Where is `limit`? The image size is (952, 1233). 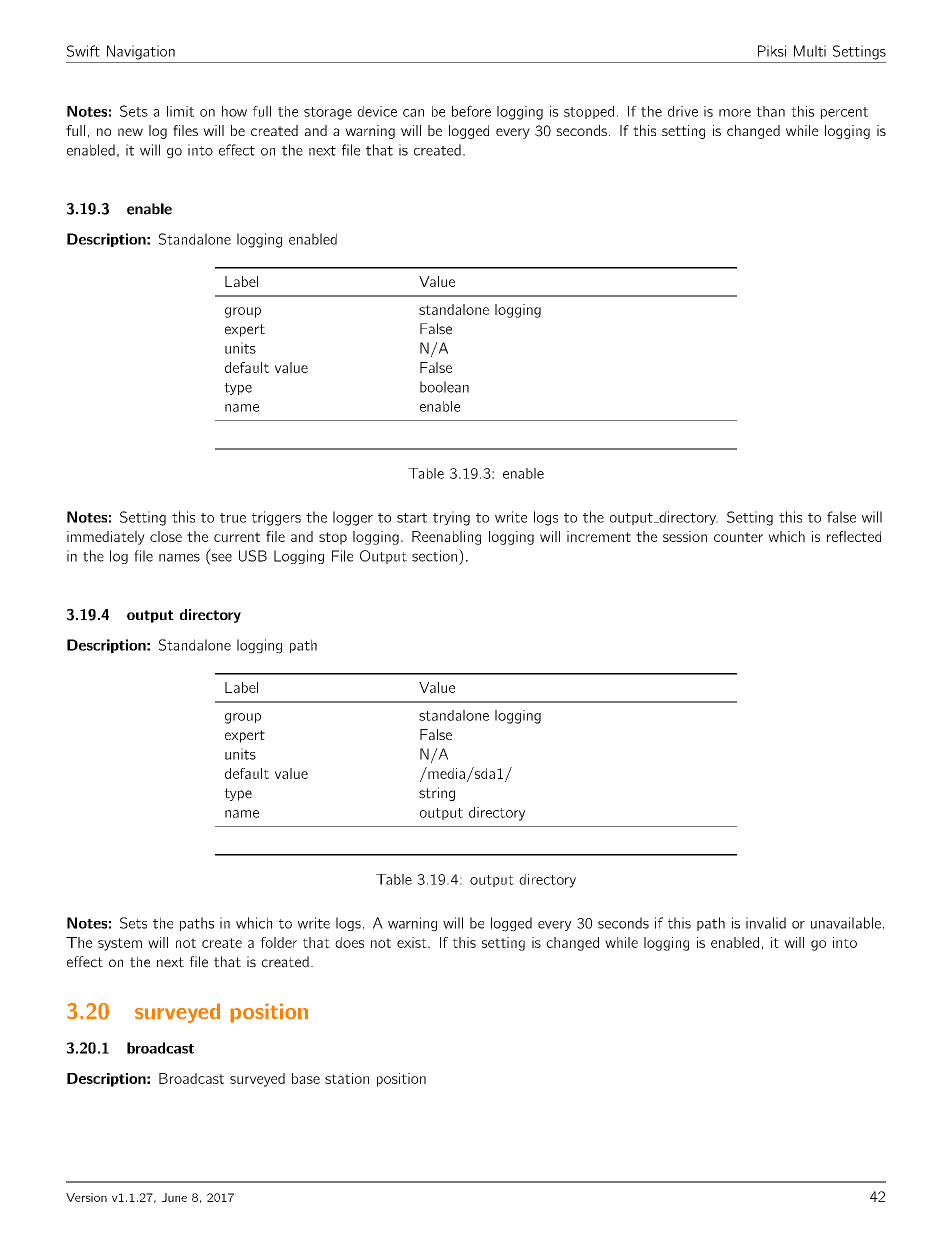 limit is located at coordinates (180, 111).
